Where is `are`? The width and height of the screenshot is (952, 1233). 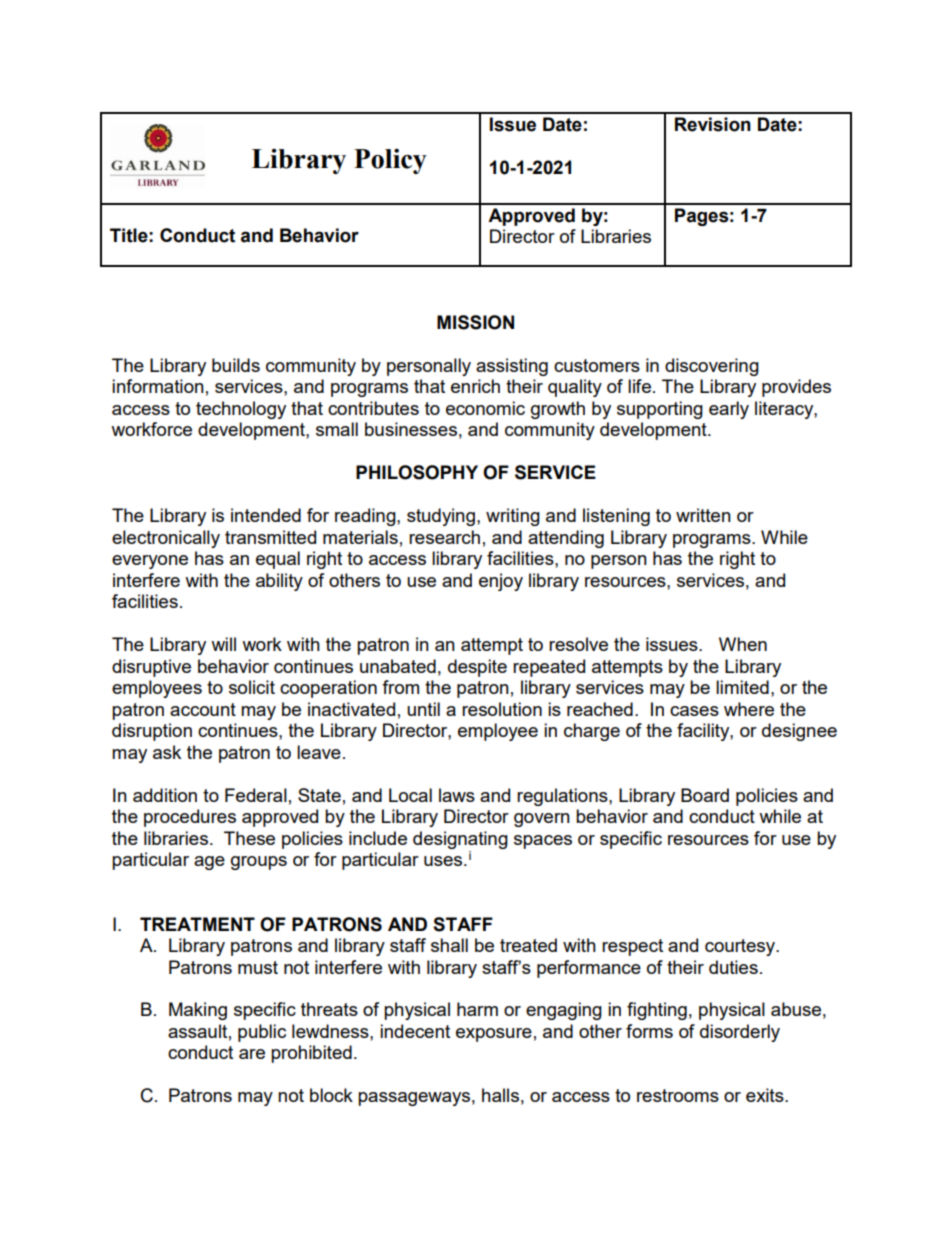
are is located at coordinates (252, 1054).
